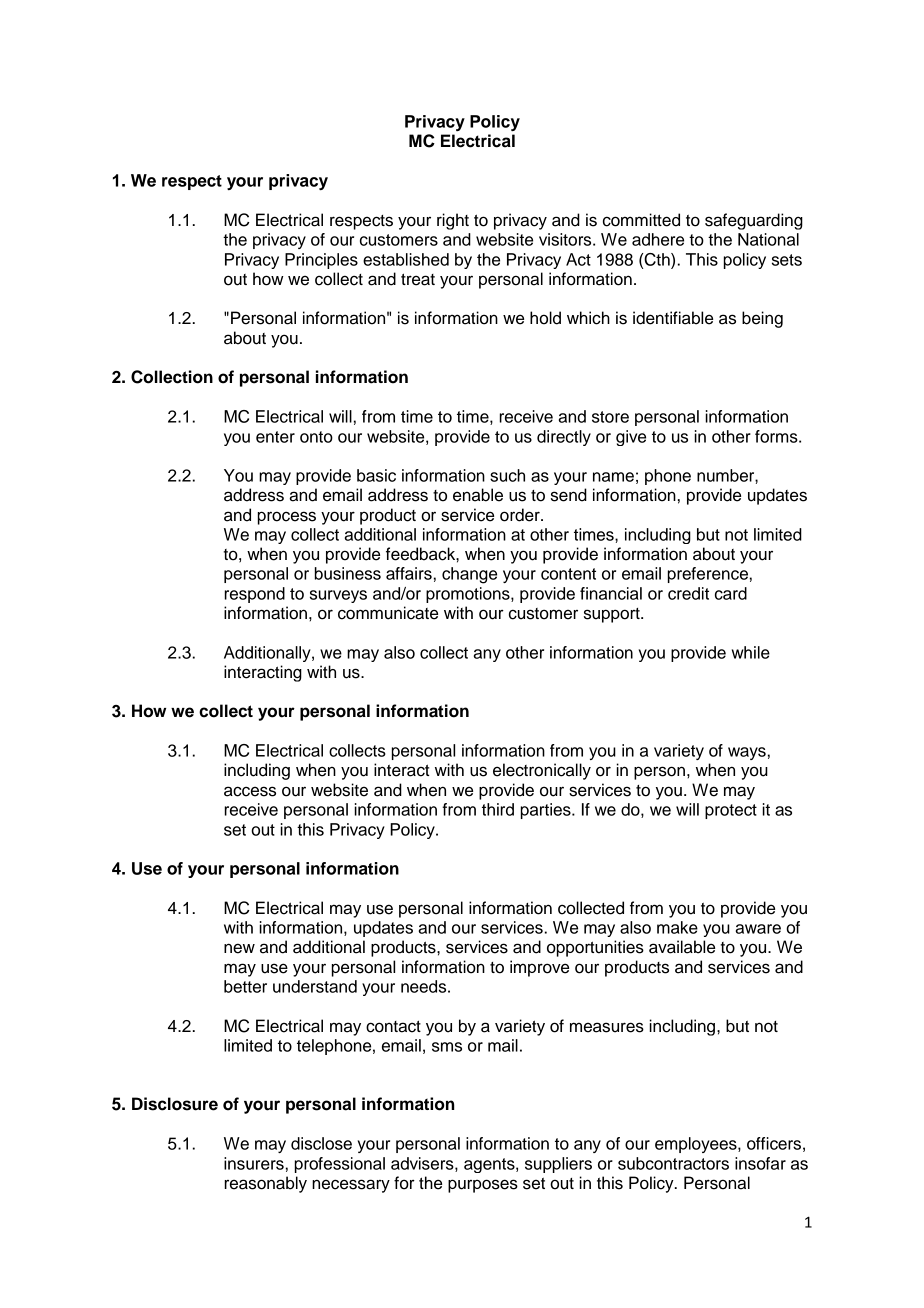  Describe the element at coordinates (453, 221) in the page. I see `right` at that location.
